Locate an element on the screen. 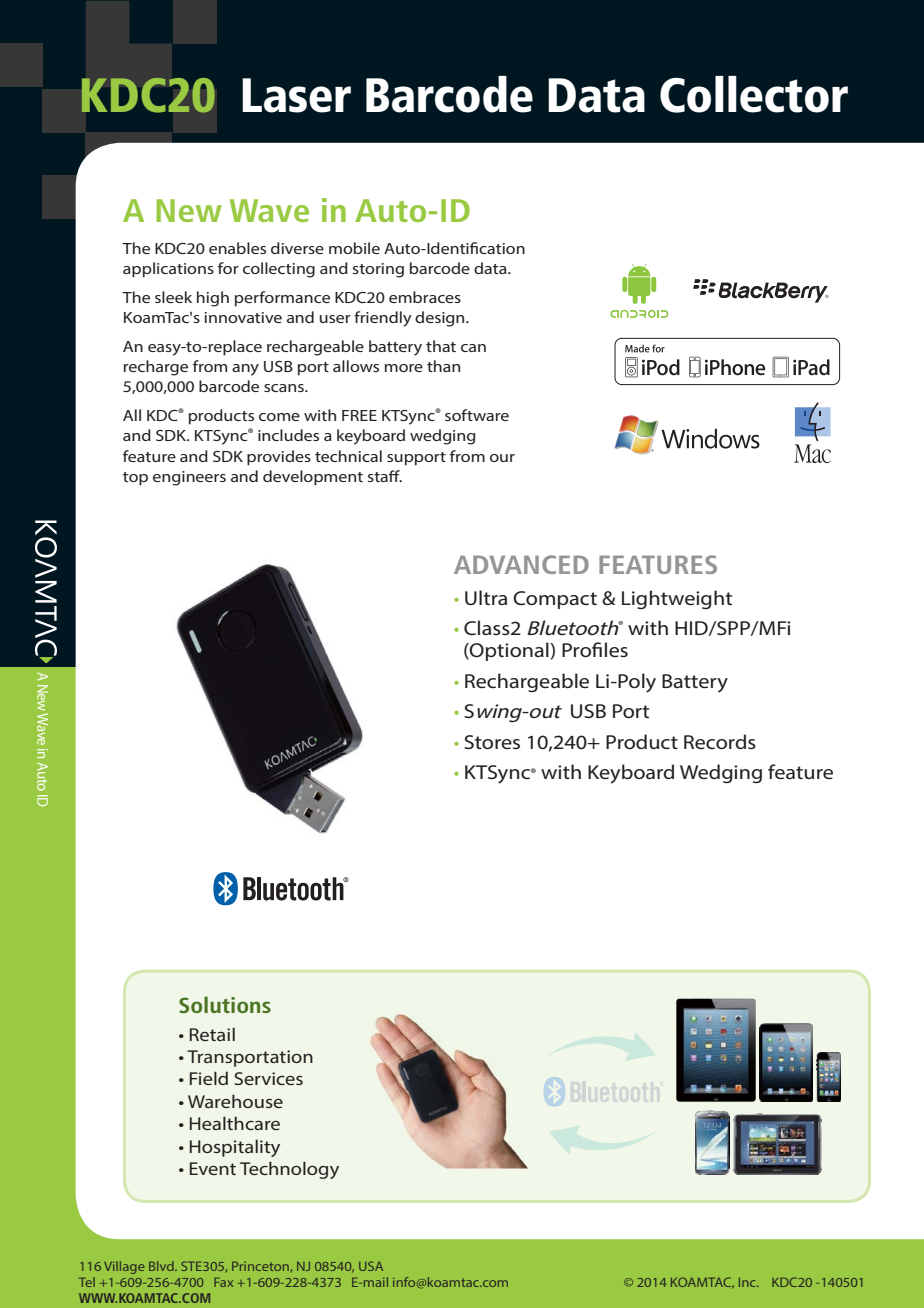 The width and height of the screenshot is (924, 1308). engineers is located at coordinates (189, 478).
